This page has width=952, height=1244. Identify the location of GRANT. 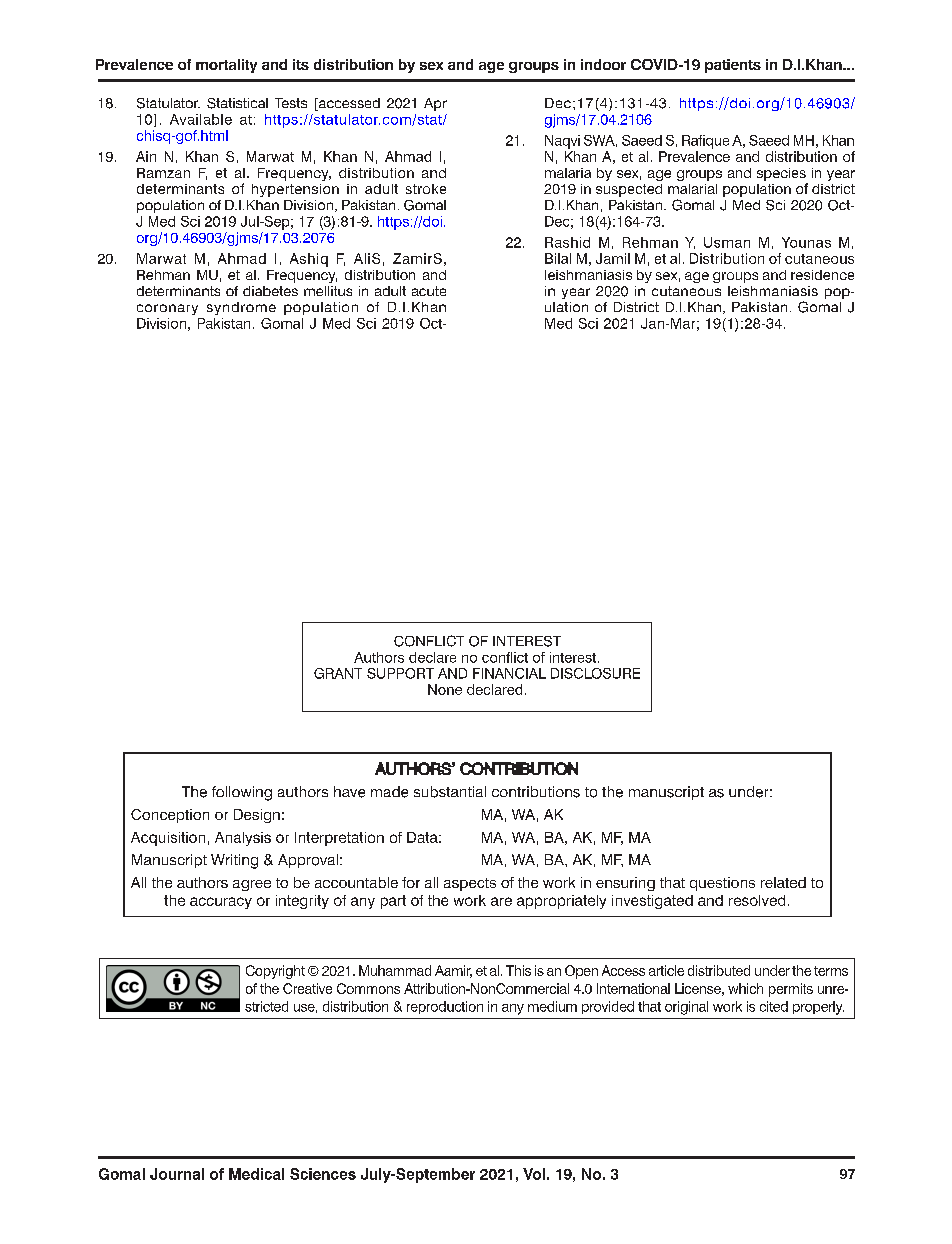
(338, 673).
